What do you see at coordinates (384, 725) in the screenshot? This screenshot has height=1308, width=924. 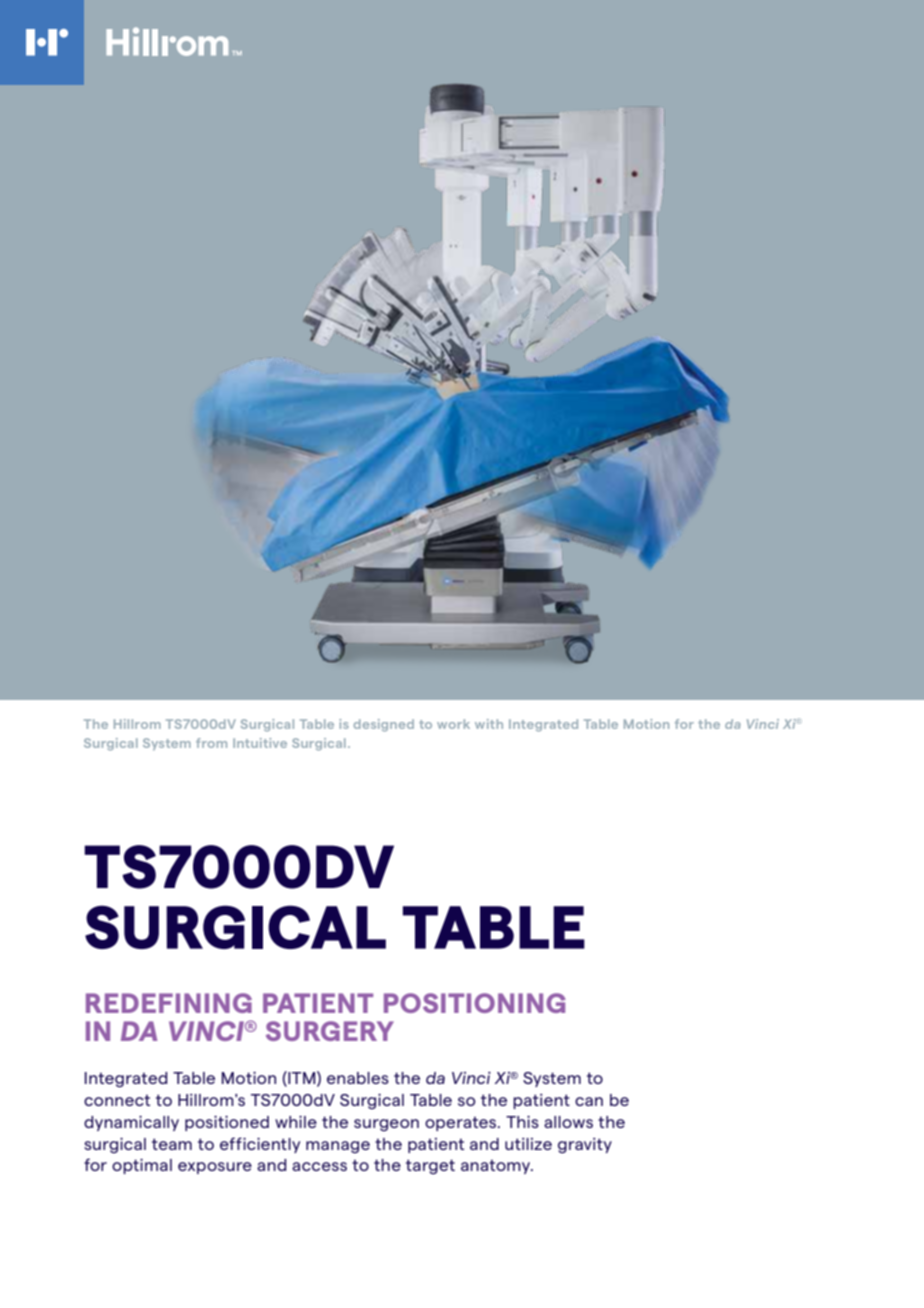 I see `designed` at bounding box center [384, 725].
